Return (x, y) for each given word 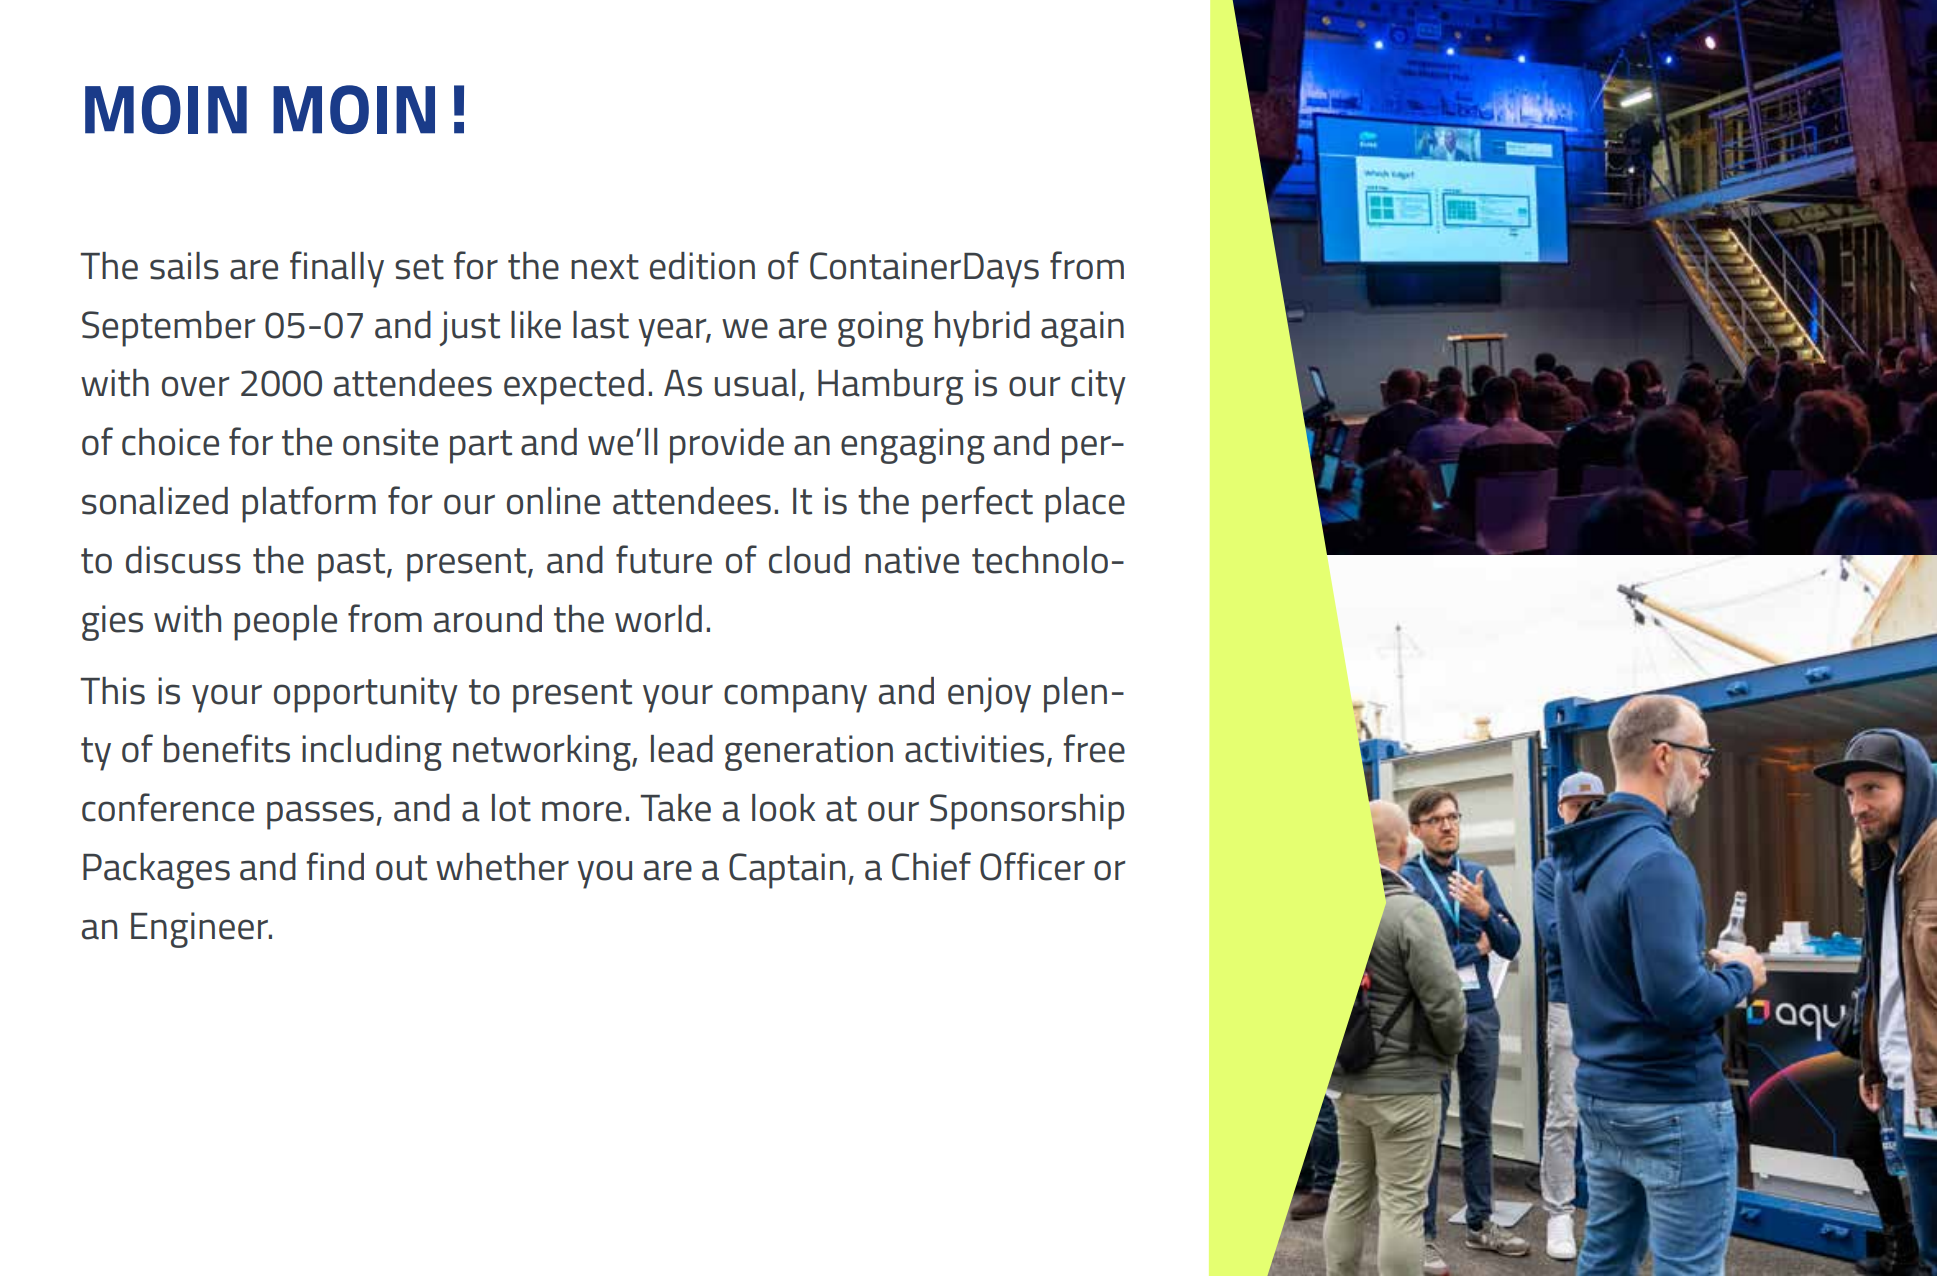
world (658, 619)
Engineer (200, 930)
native (912, 560)
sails (184, 266)
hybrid (982, 329)
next (605, 267)
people (285, 623)
